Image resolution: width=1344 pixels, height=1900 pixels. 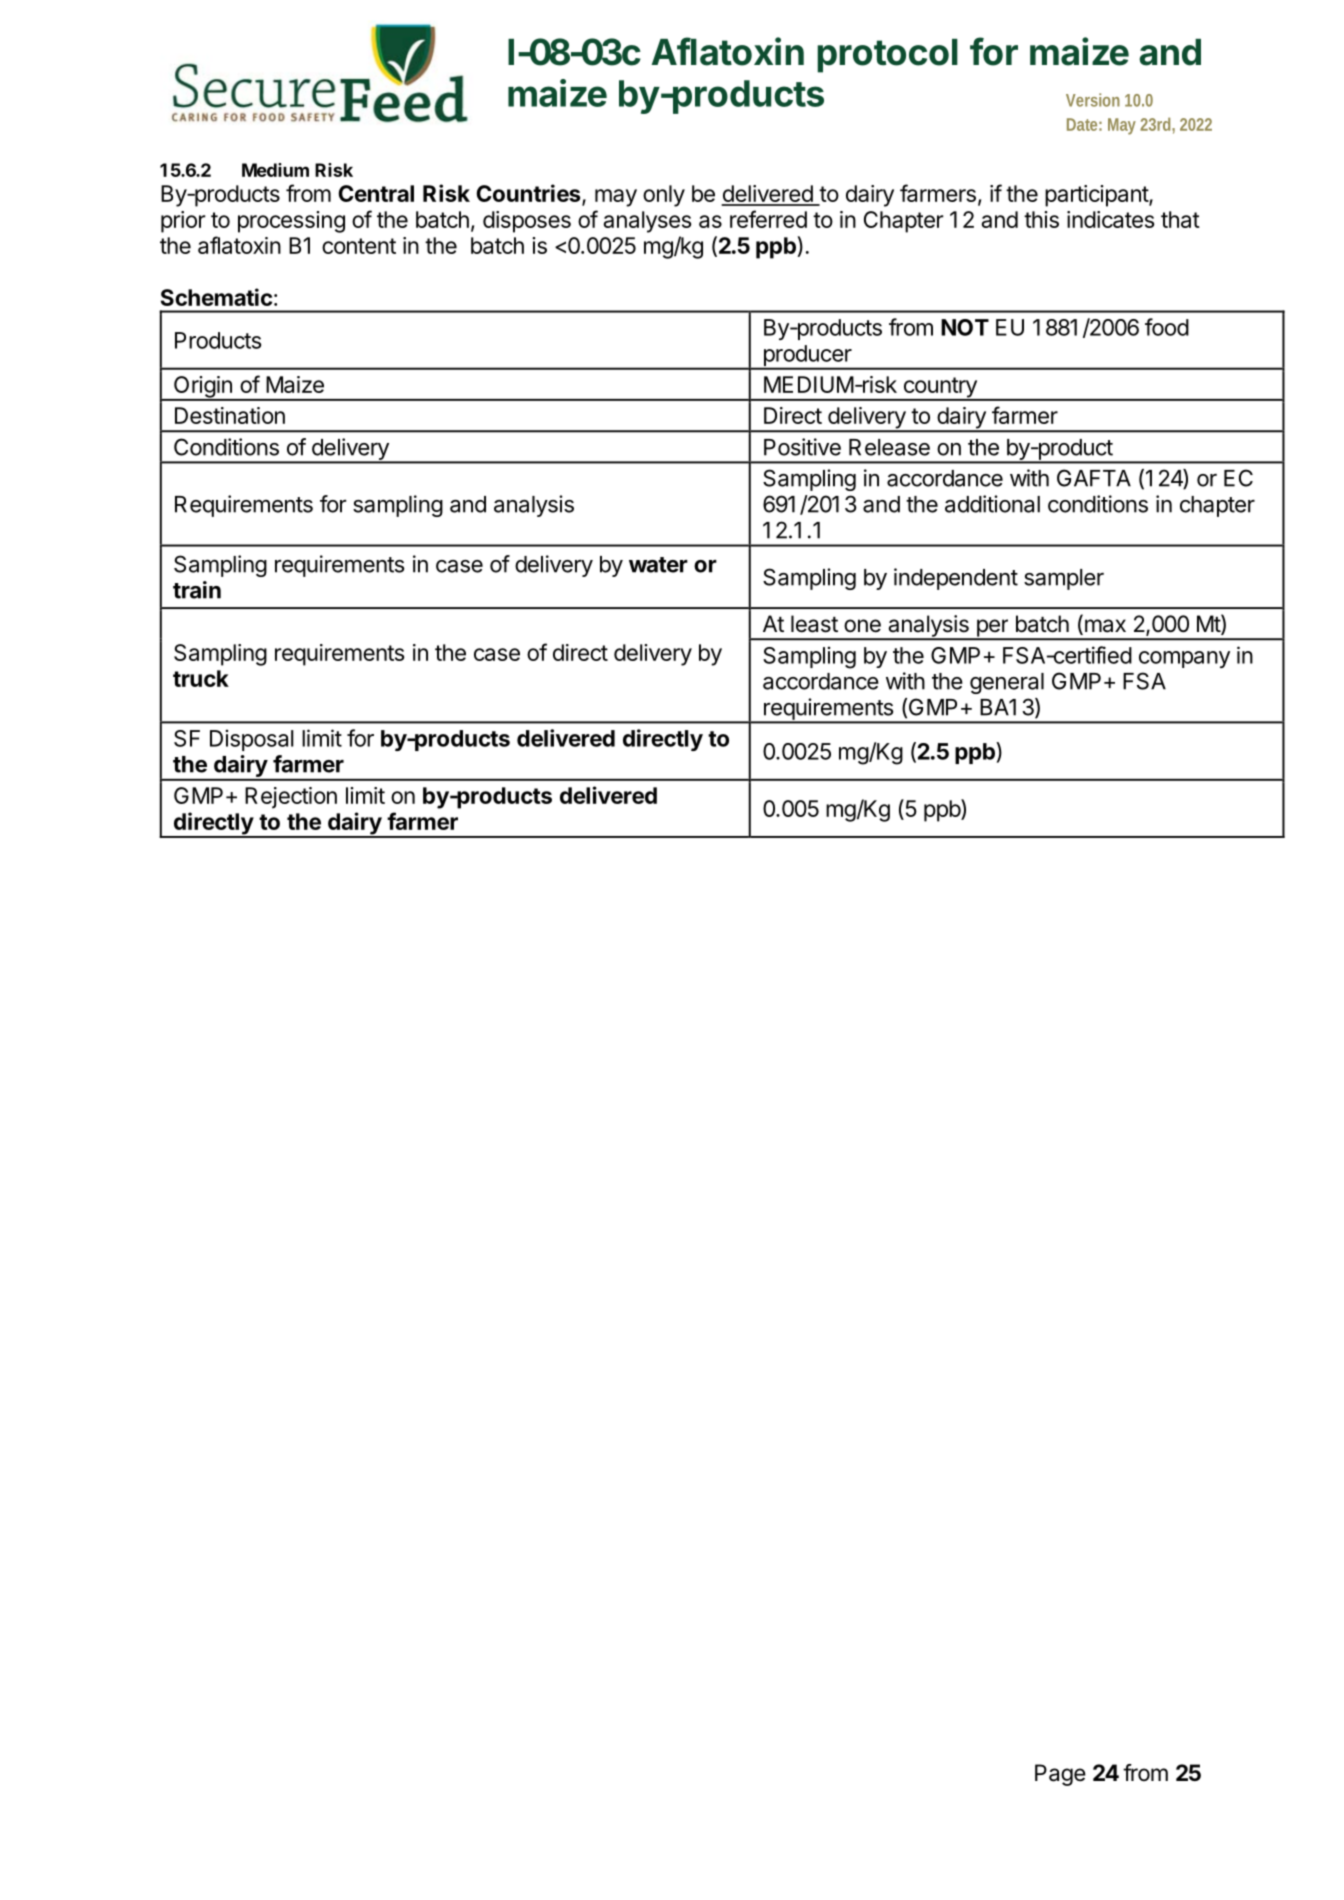 What do you see at coordinates (291, 798) in the image?
I see `Rejection` at bounding box center [291, 798].
